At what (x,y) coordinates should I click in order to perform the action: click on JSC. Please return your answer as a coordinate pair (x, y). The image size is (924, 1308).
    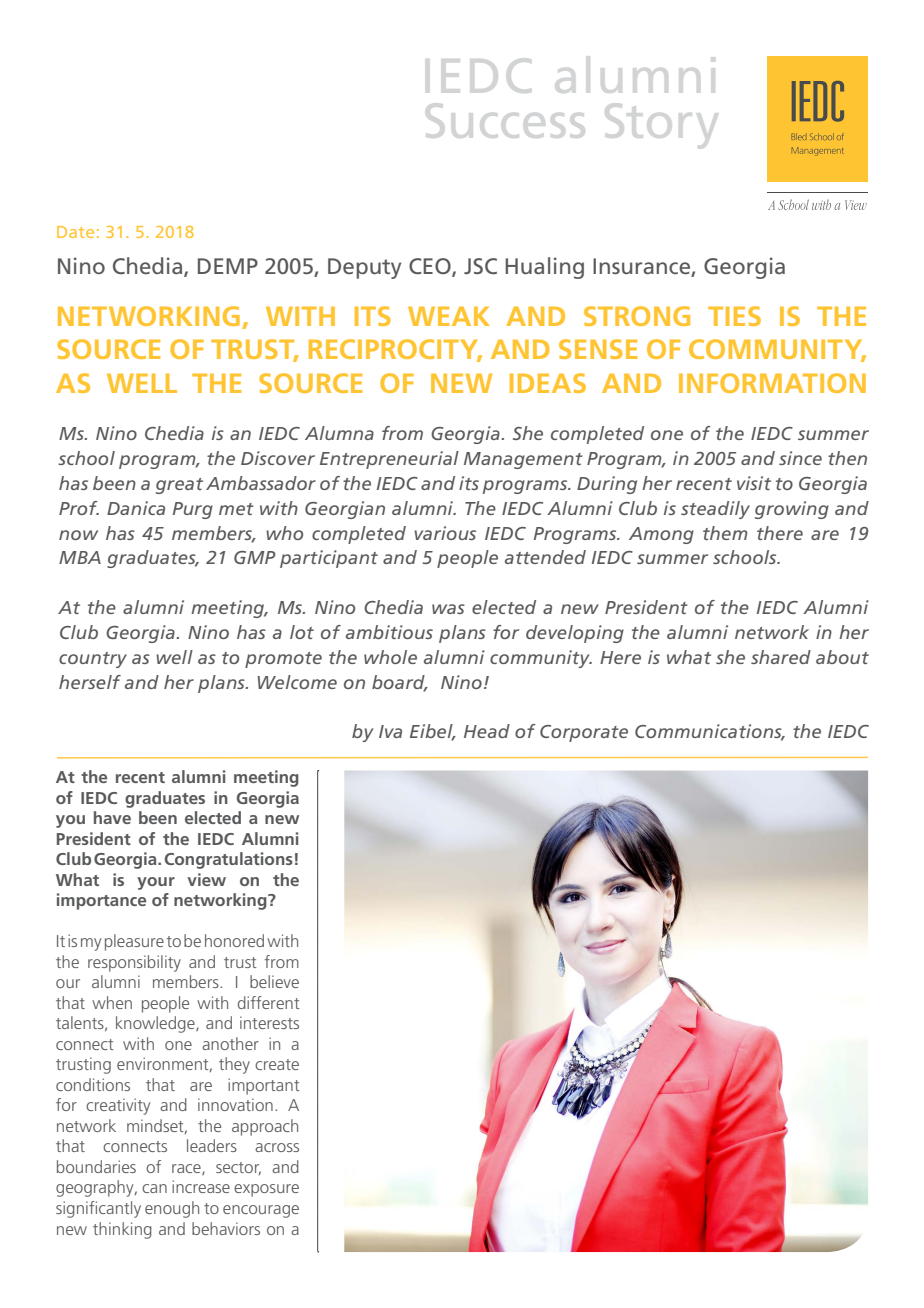
    Looking at the image, I should click on (480, 266).
